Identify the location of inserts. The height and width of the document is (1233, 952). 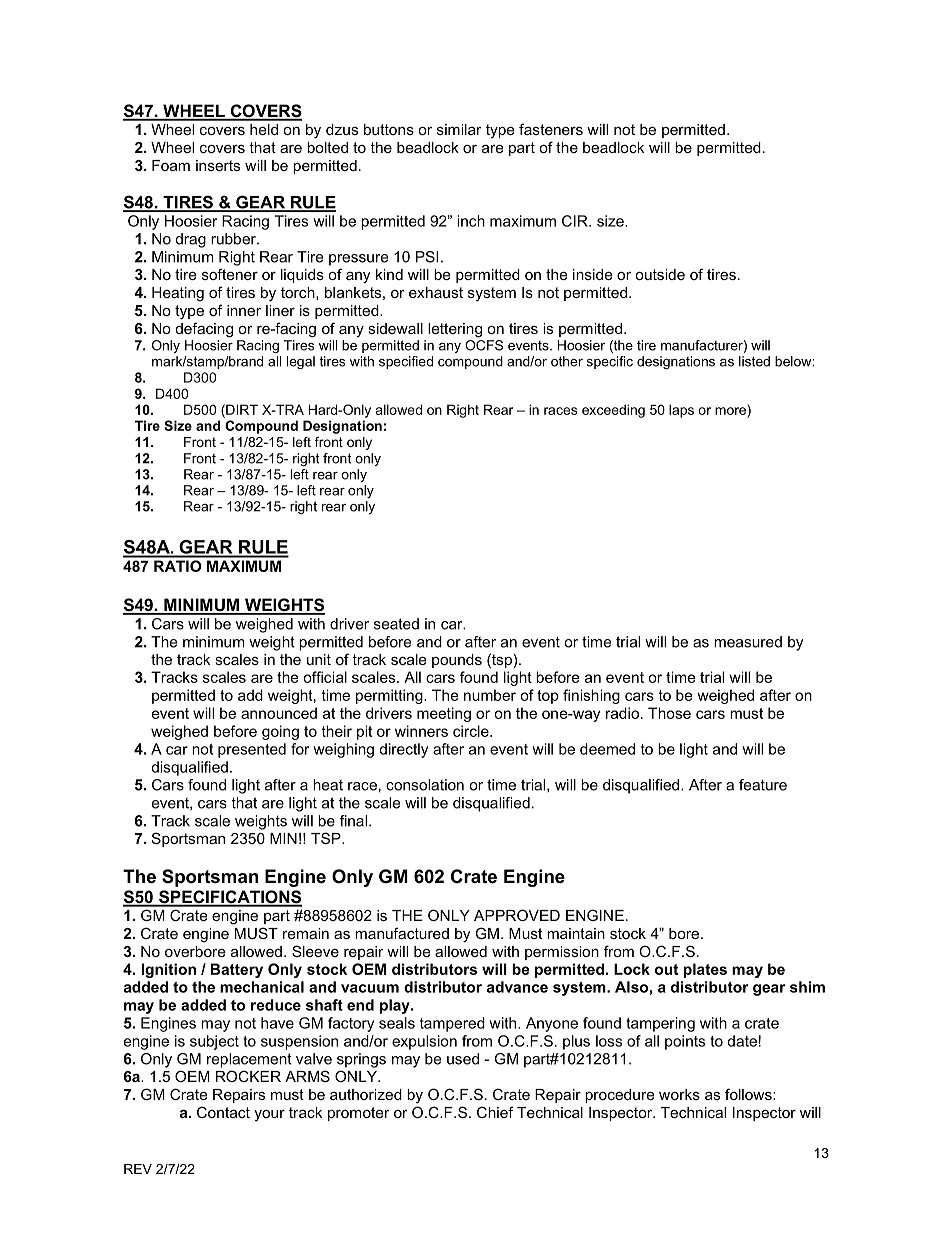
(218, 165).
